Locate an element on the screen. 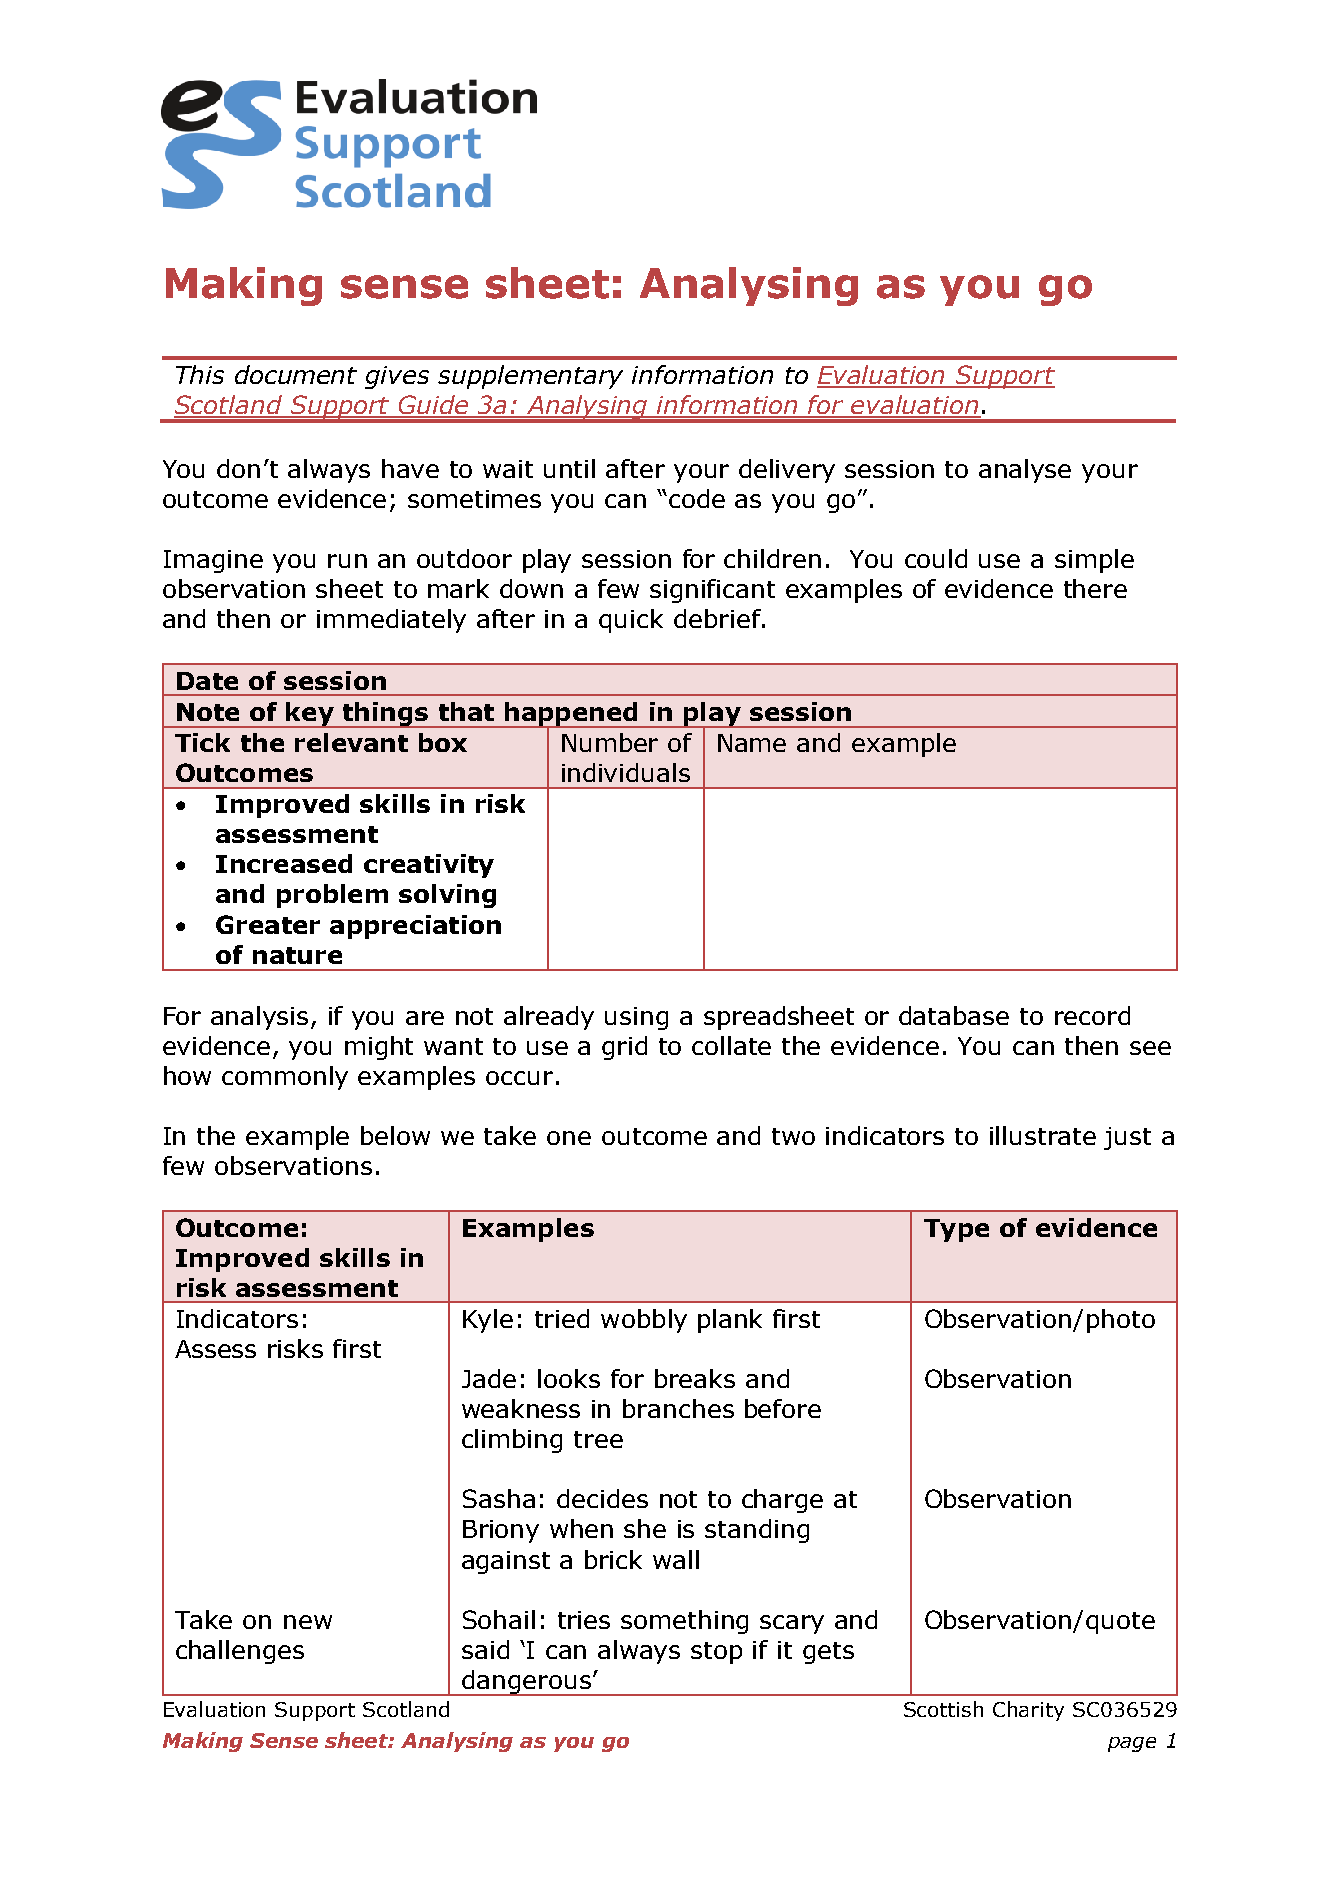 The image size is (1339, 1894). Kyle is located at coordinates (488, 1321).
